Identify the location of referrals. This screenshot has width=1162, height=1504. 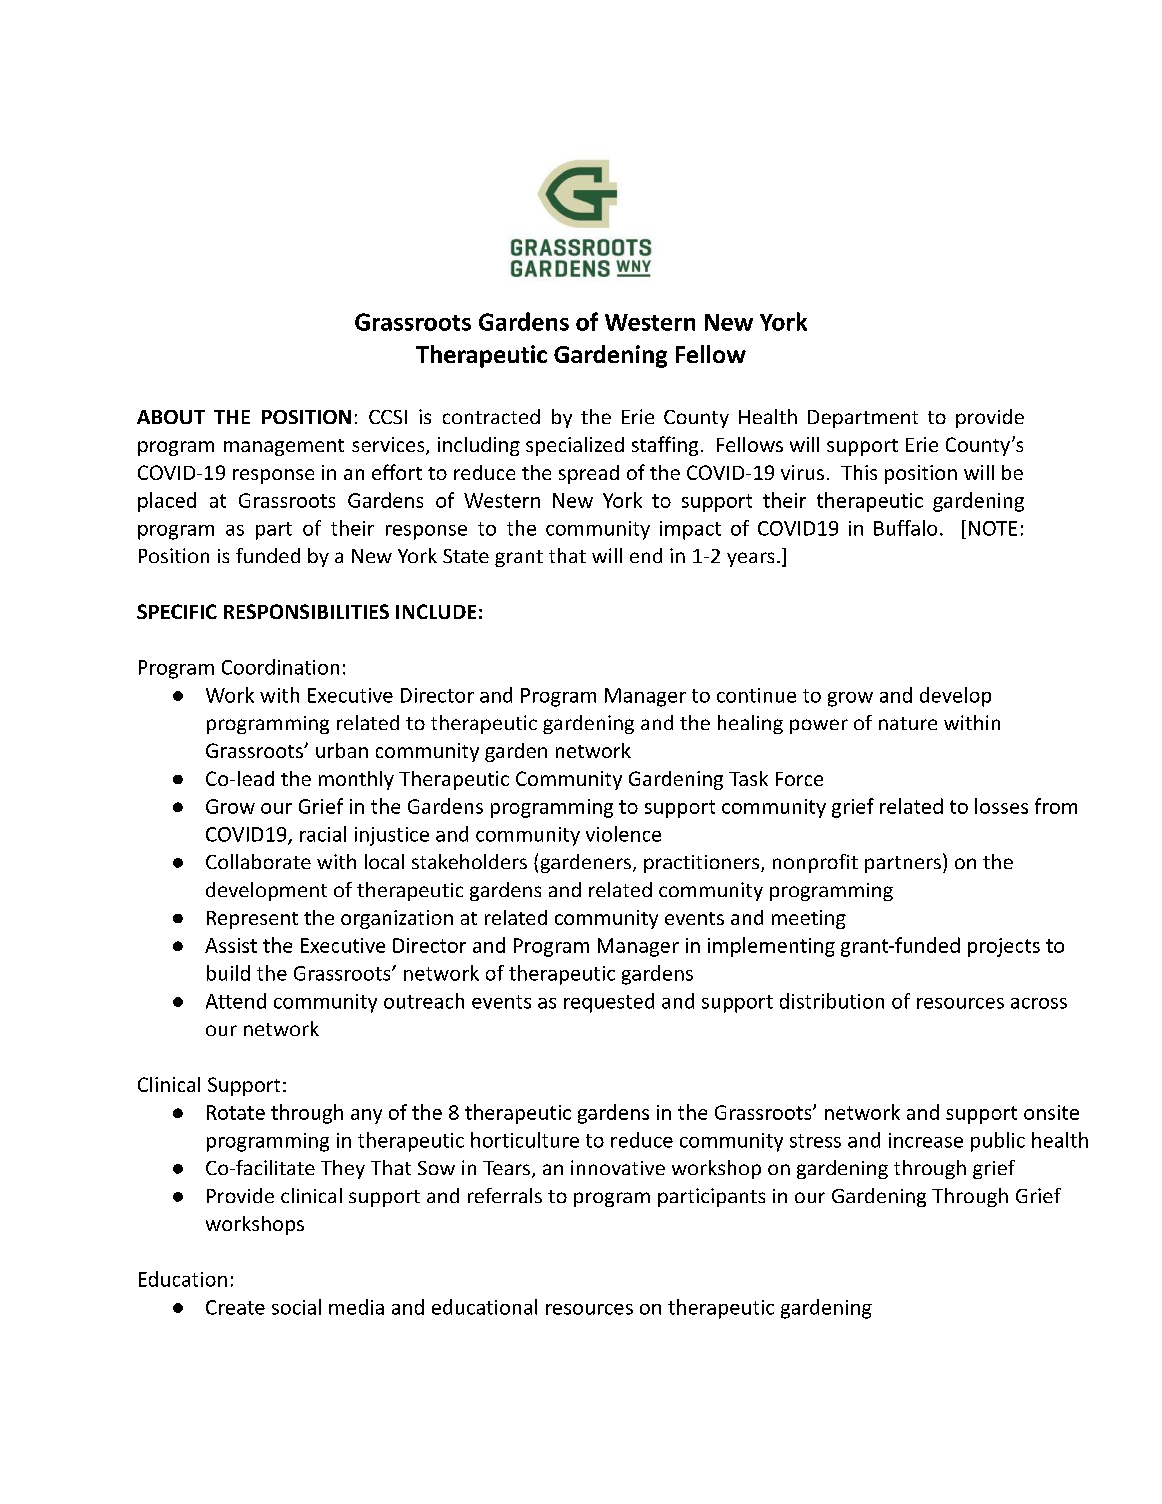
(505, 1195).
